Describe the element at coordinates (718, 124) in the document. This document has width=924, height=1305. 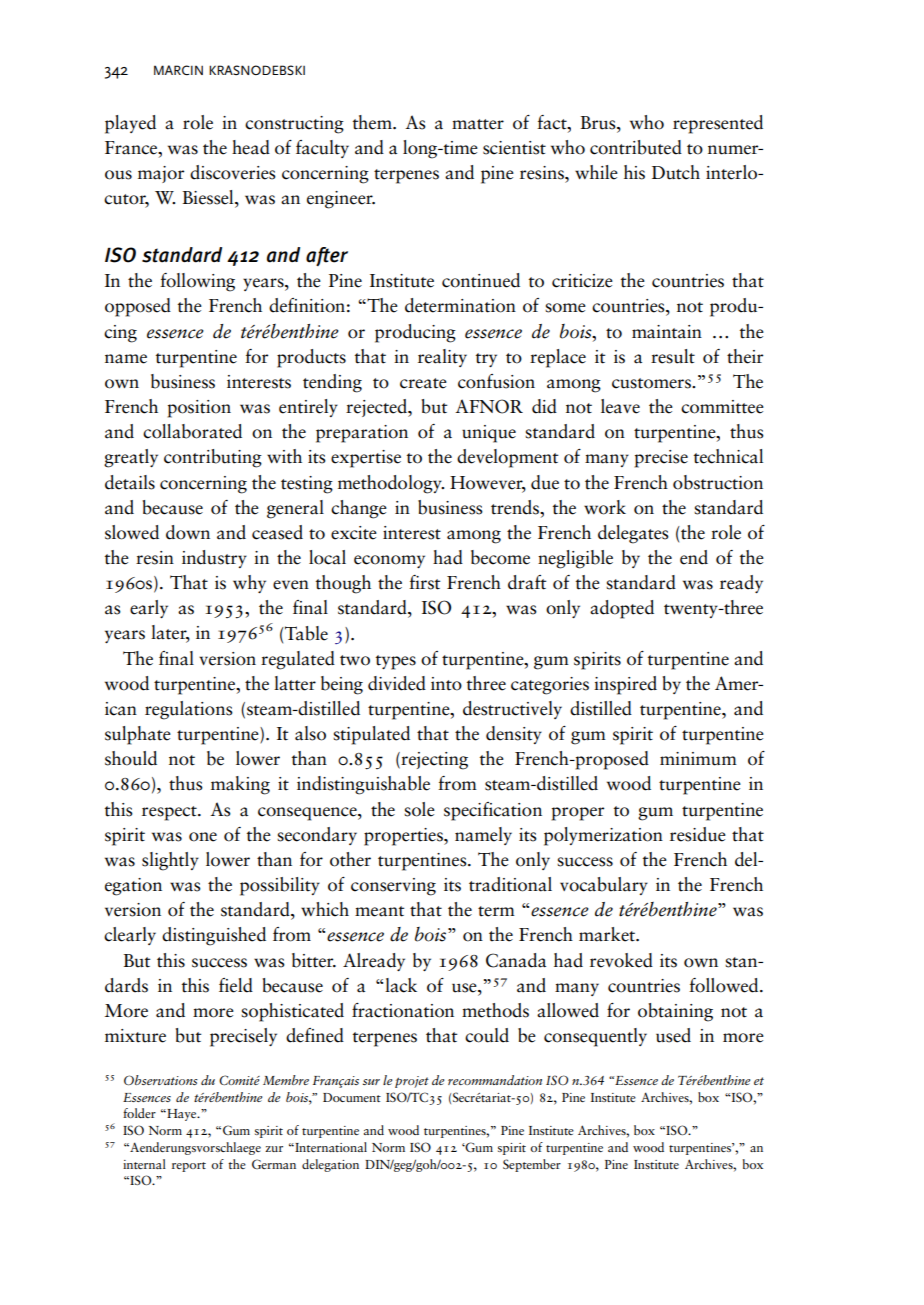
I see `represented` at that location.
